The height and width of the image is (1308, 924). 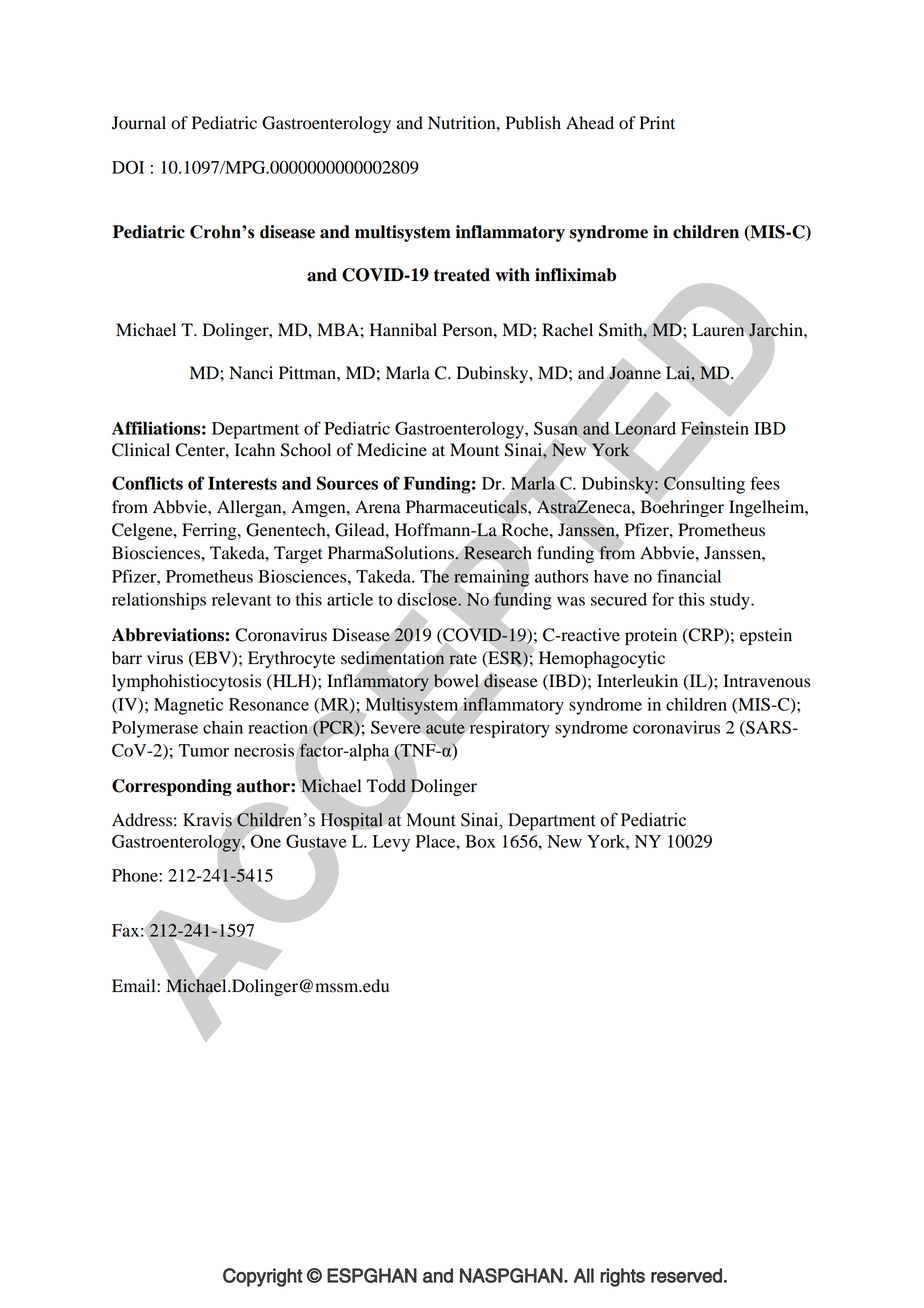 What do you see at coordinates (533, 123) in the image?
I see `Publish` at bounding box center [533, 123].
